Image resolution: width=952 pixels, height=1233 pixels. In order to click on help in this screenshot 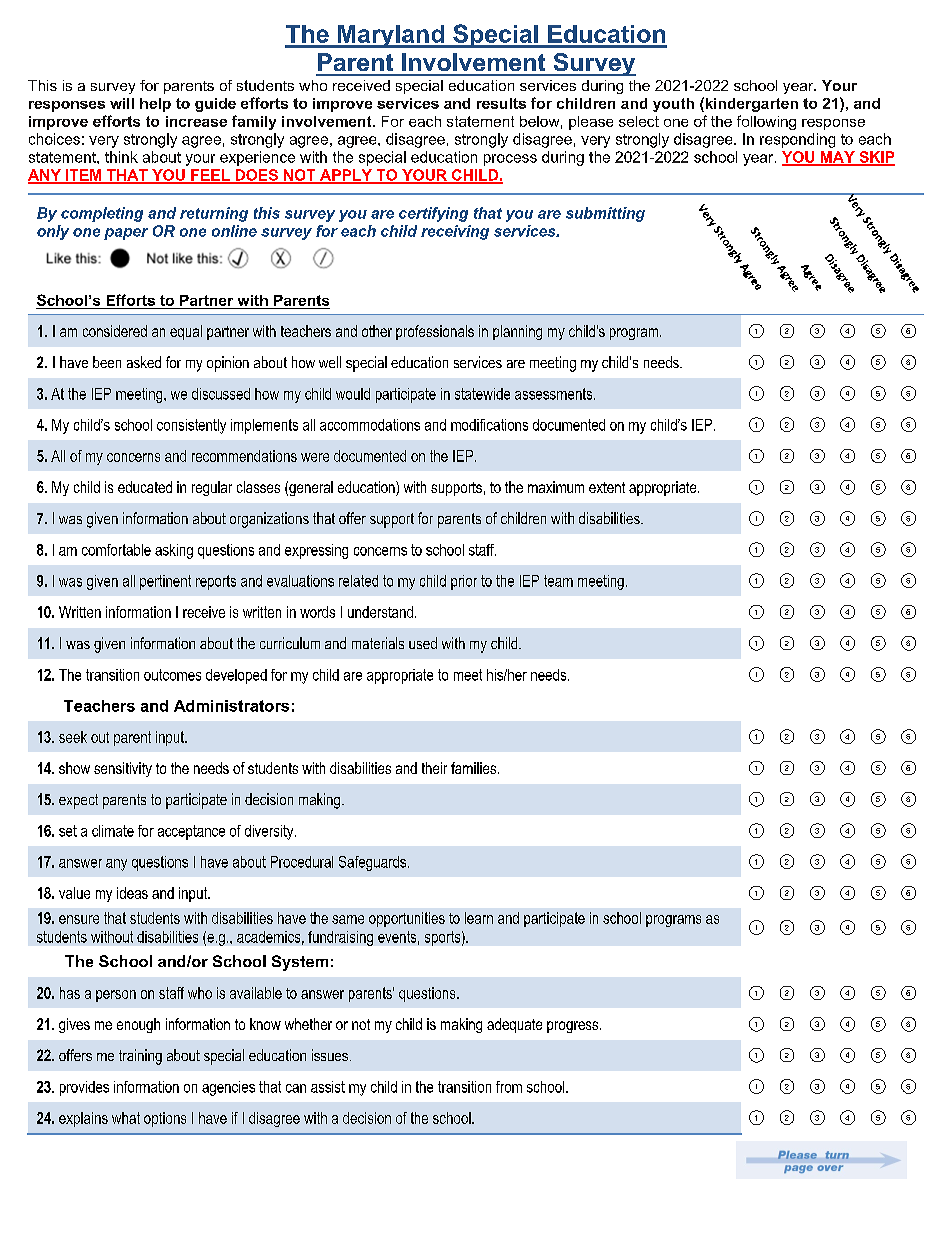, I will do `click(155, 105)`.
